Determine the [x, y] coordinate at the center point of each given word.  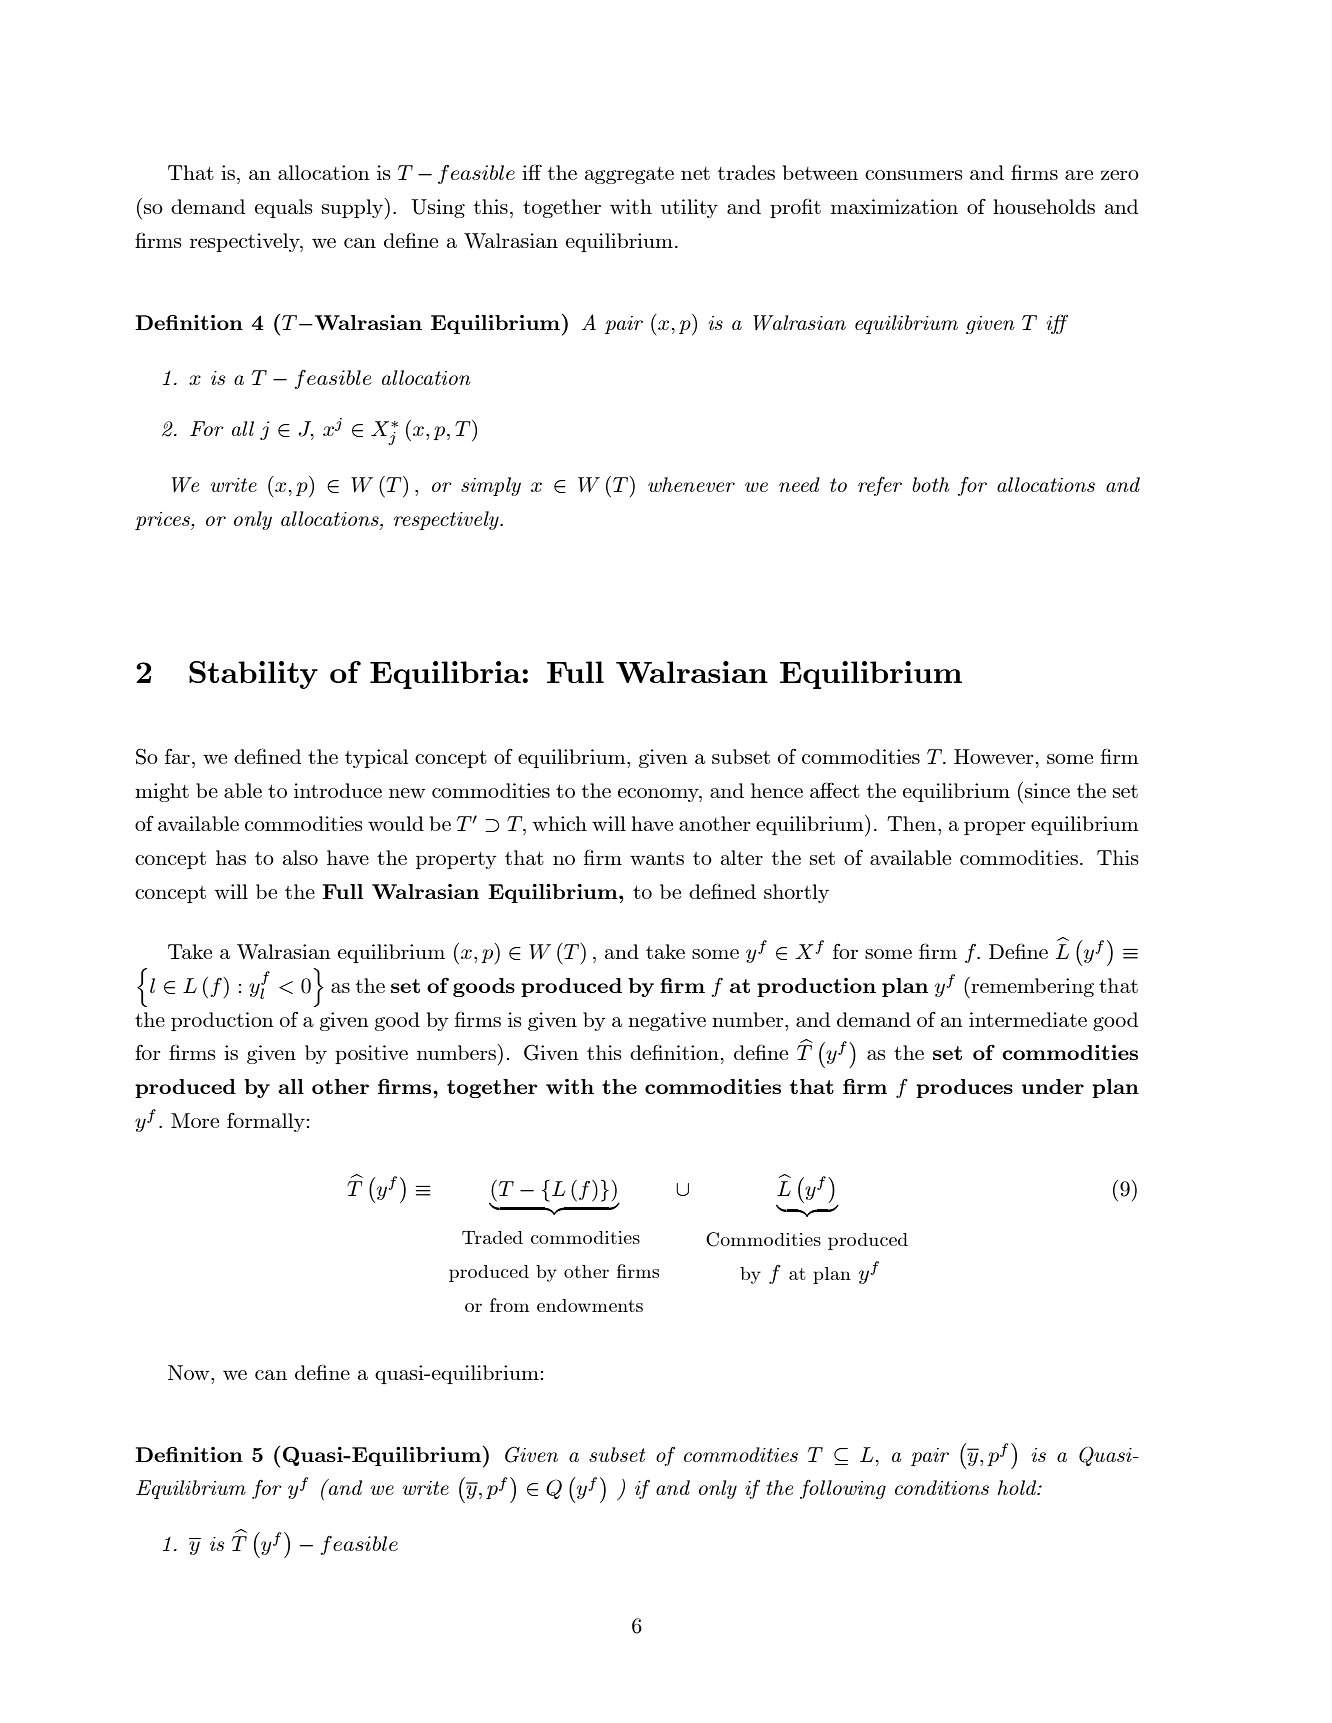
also [300, 857]
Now [190, 1372]
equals [283, 208]
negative [667, 1021]
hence [777, 790]
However [993, 756]
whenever [691, 484]
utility [689, 208]
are [1079, 175]
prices [163, 521]
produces [964, 1088]
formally [266, 1122]
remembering [1031, 988]
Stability [253, 675]
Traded [492, 1237]
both [930, 484]
